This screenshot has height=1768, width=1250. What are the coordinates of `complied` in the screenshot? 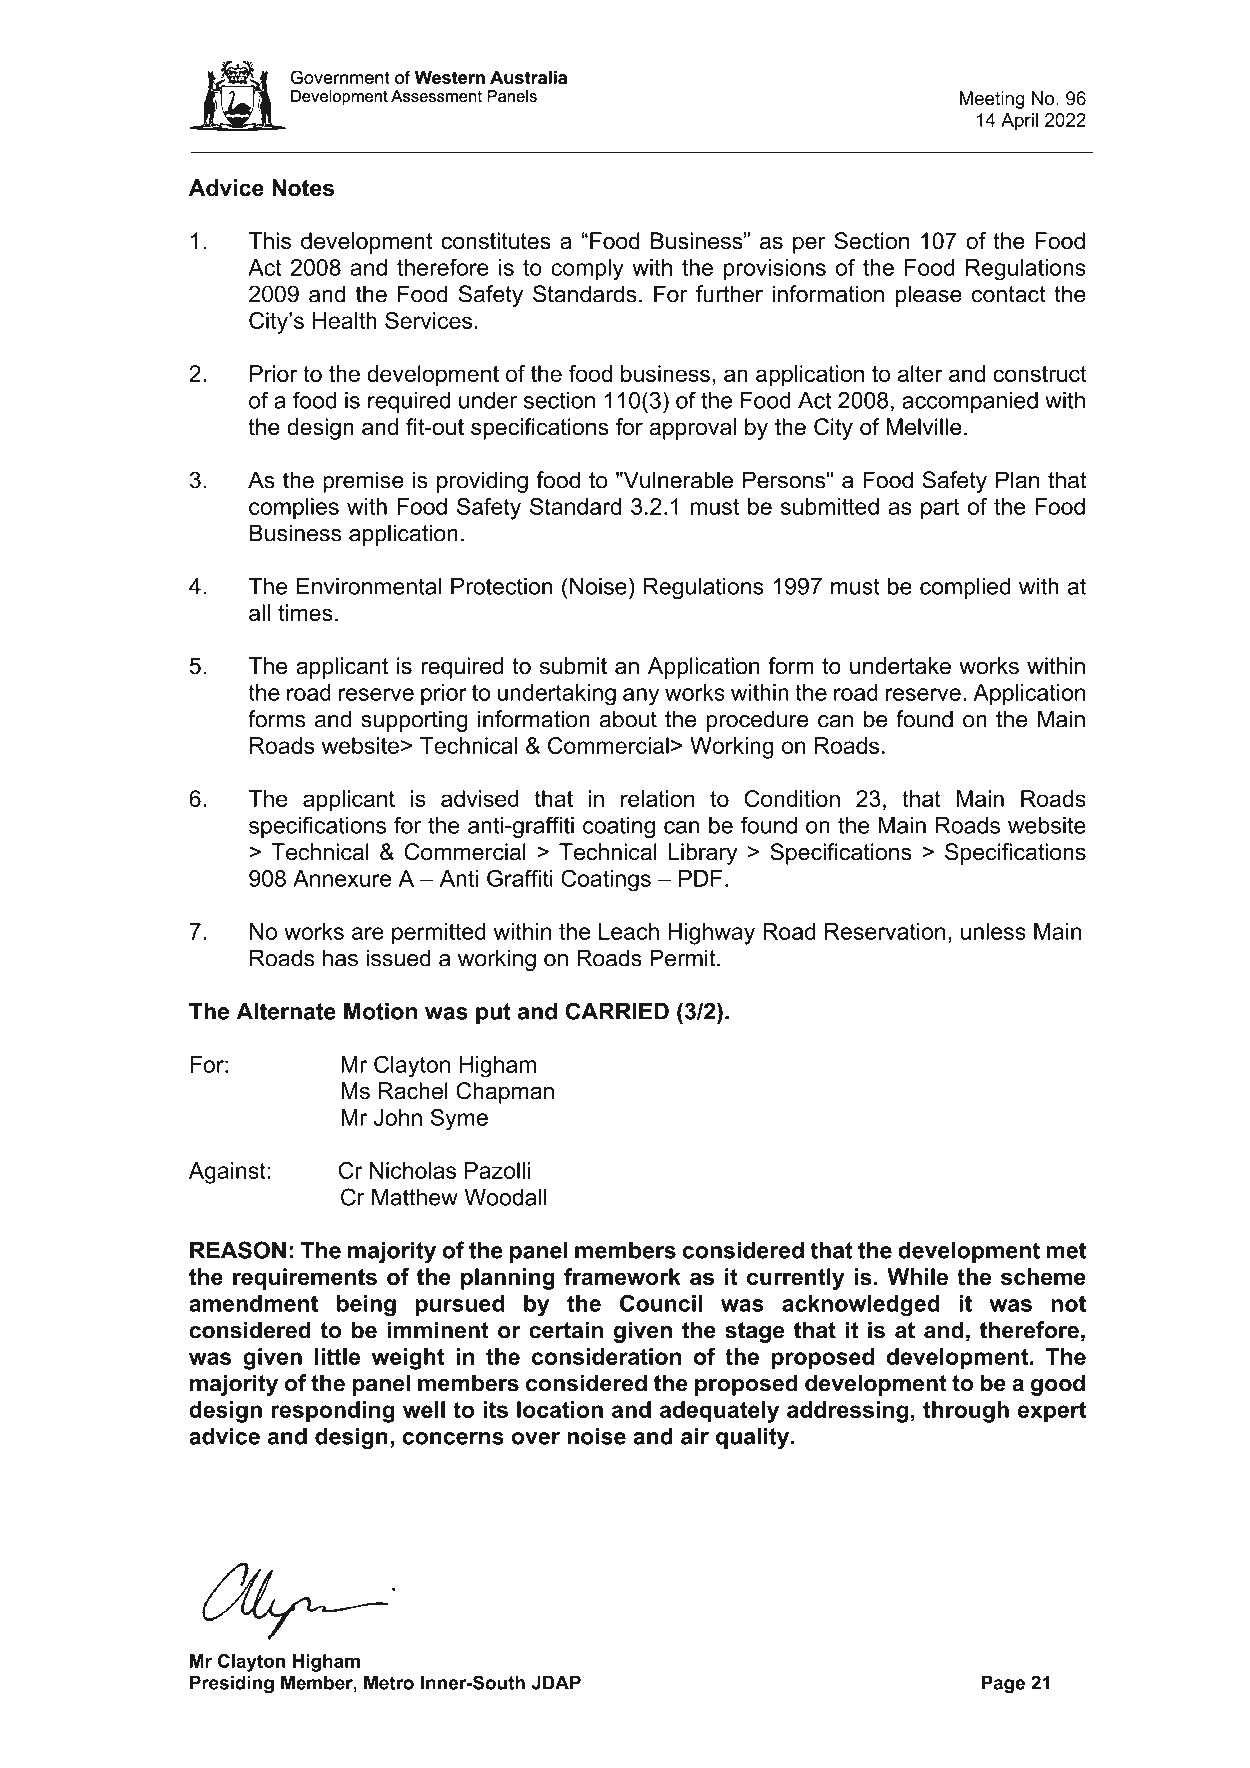 It's located at (965, 588).
